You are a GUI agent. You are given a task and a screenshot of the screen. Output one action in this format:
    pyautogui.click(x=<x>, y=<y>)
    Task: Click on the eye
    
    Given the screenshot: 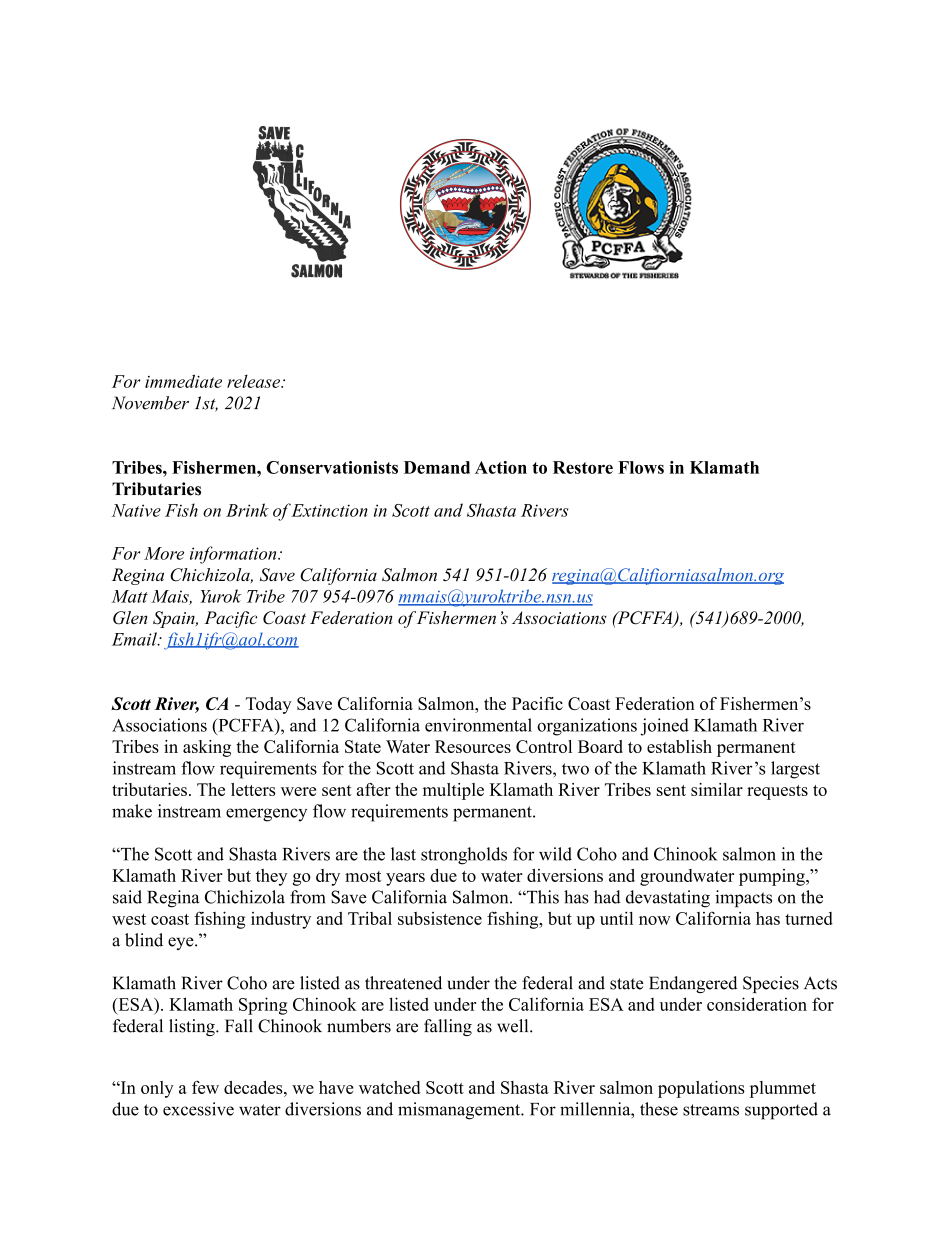 What is the action you would take?
    pyautogui.click(x=182, y=943)
